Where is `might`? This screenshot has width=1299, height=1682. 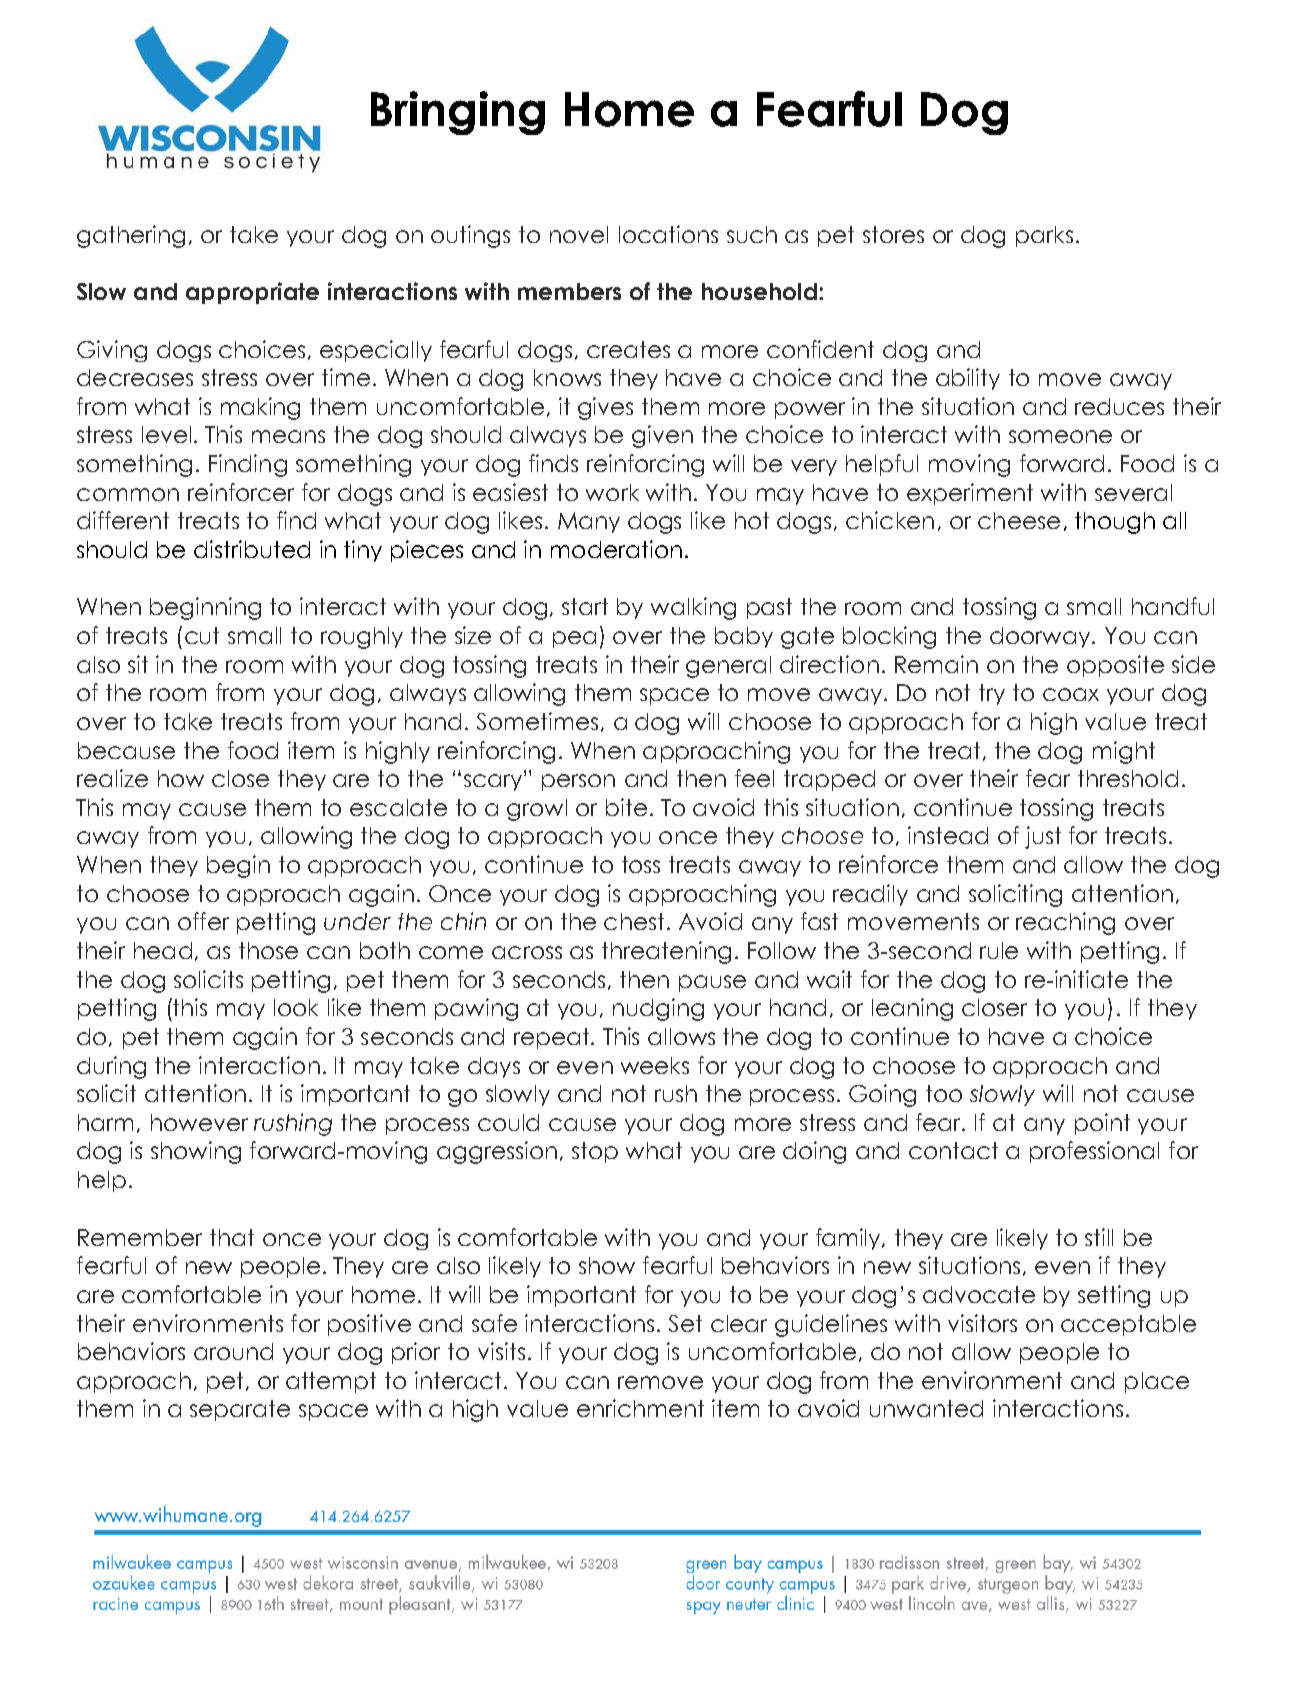 might is located at coordinates (1124, 752).
